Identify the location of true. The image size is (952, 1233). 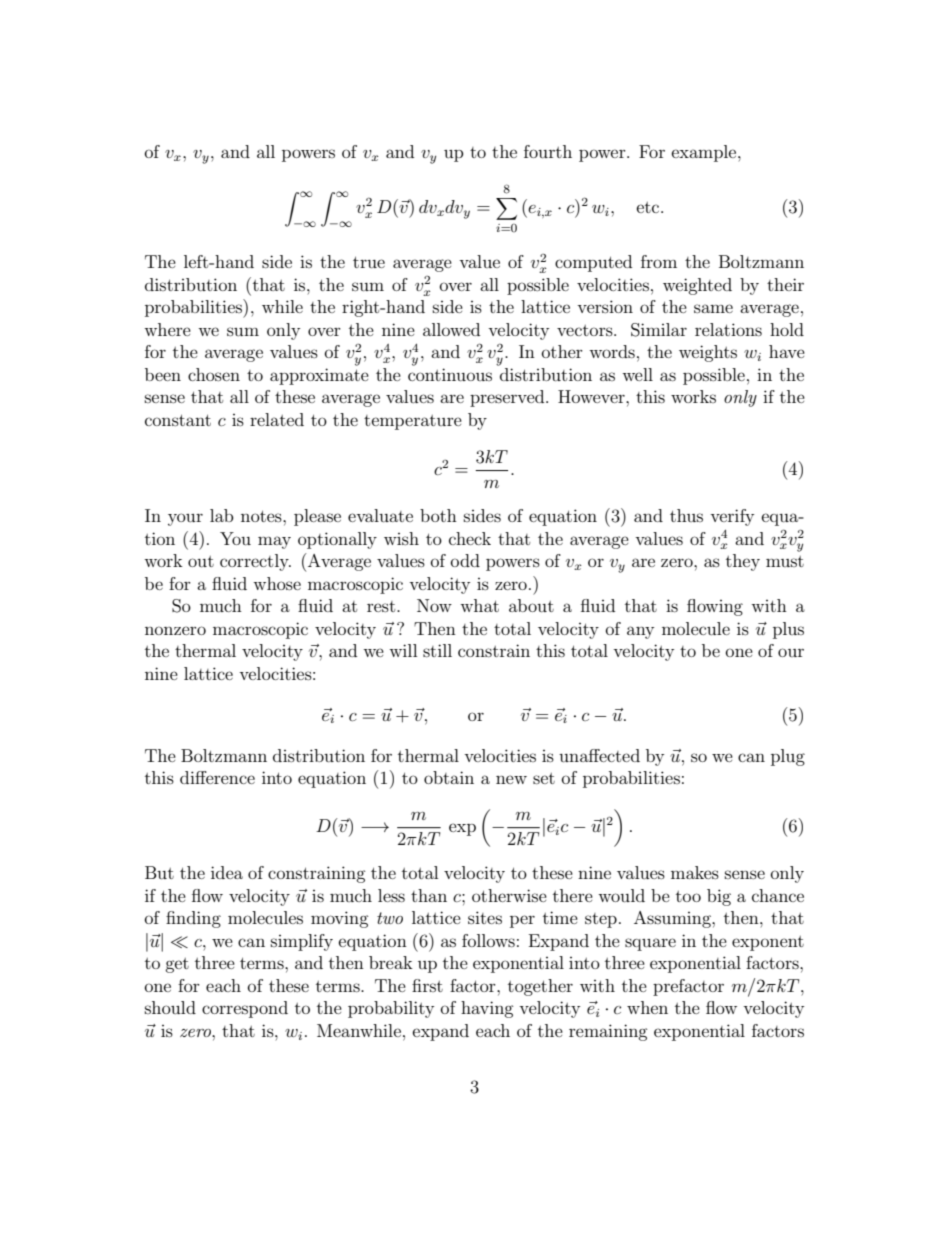
(369, 262).
